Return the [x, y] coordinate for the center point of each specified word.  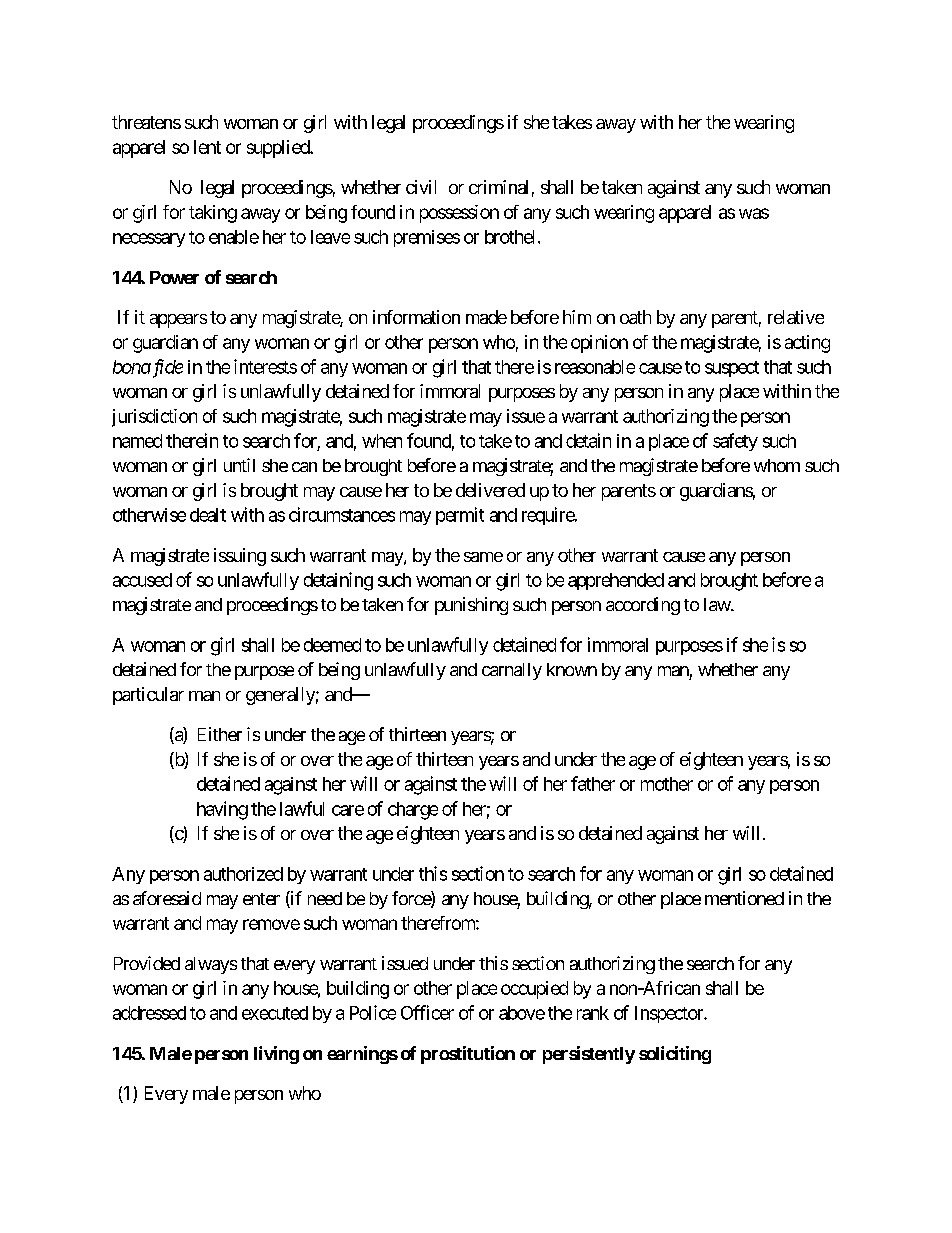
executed [275, 1013]
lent [207, 147]
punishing [471, 606]
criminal [498, 187]
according [643, 606]
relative [796, 317]
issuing [240, 557]
